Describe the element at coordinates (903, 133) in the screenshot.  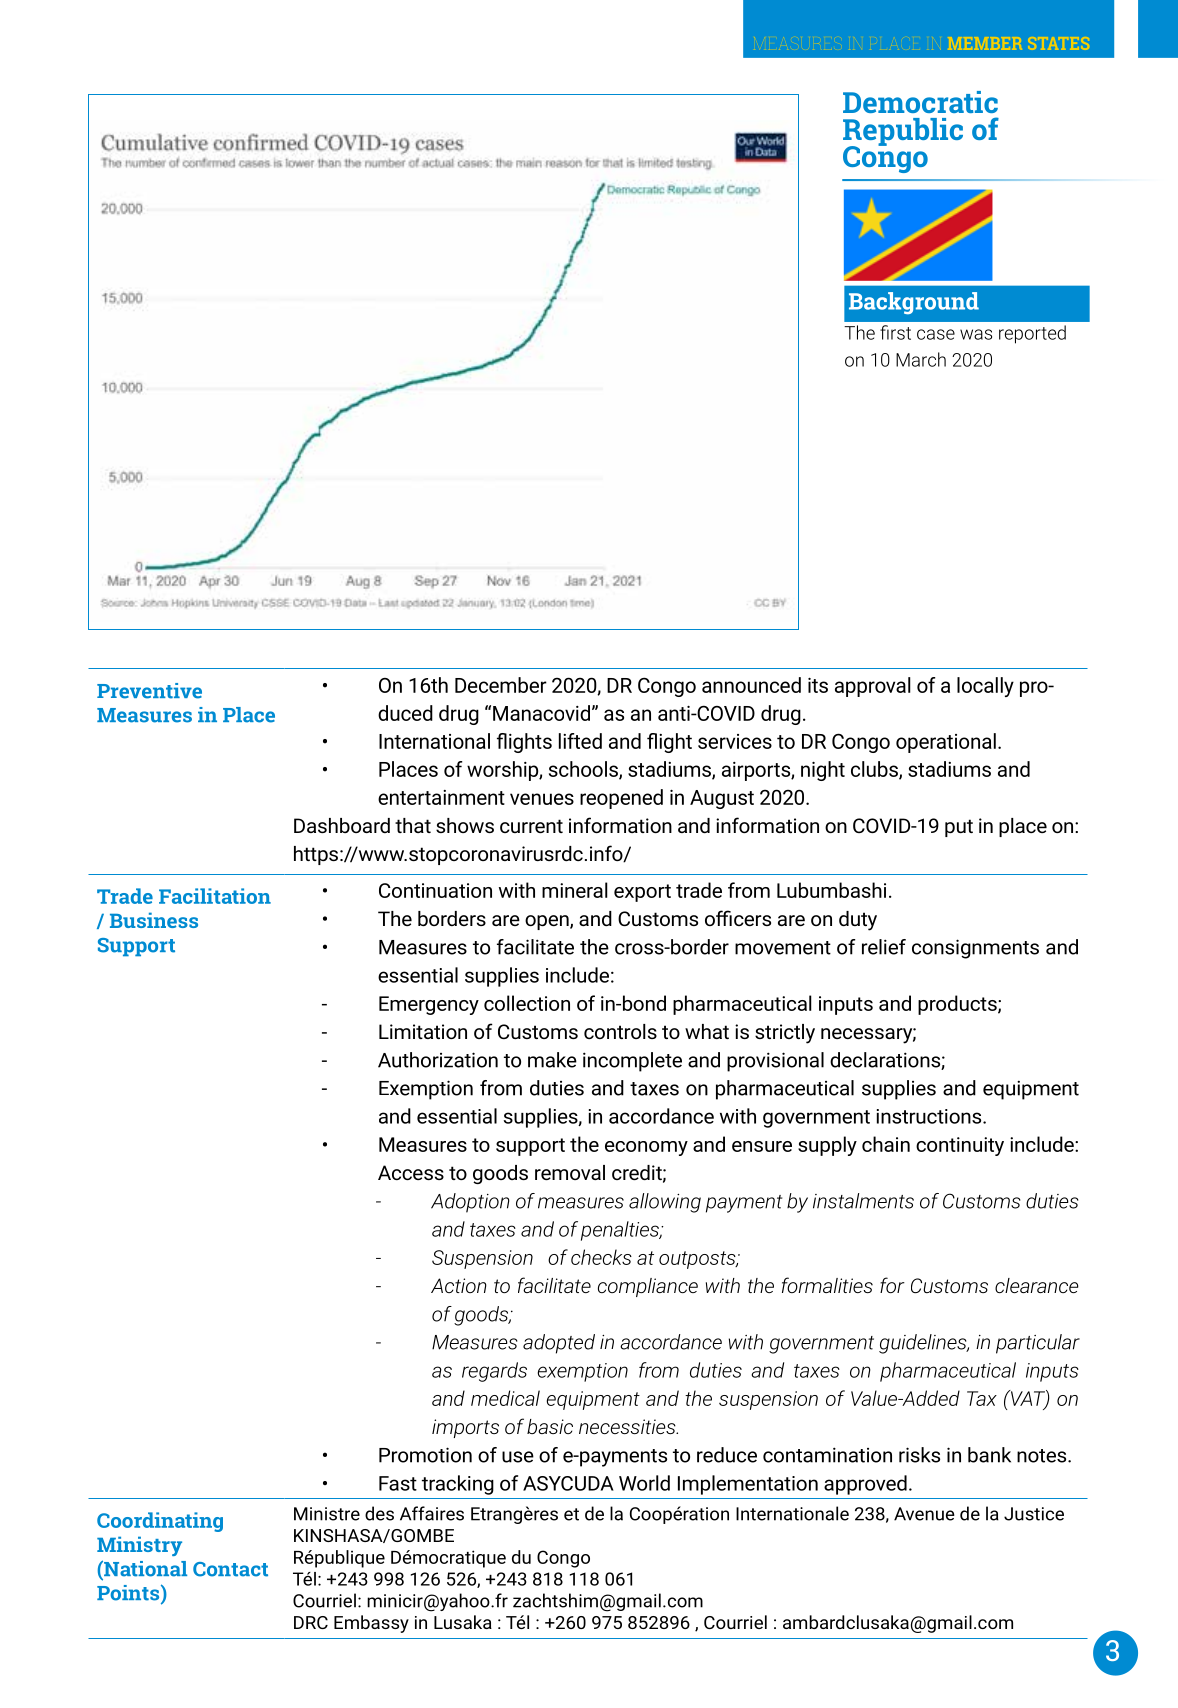
I see `Republic` at that location.
